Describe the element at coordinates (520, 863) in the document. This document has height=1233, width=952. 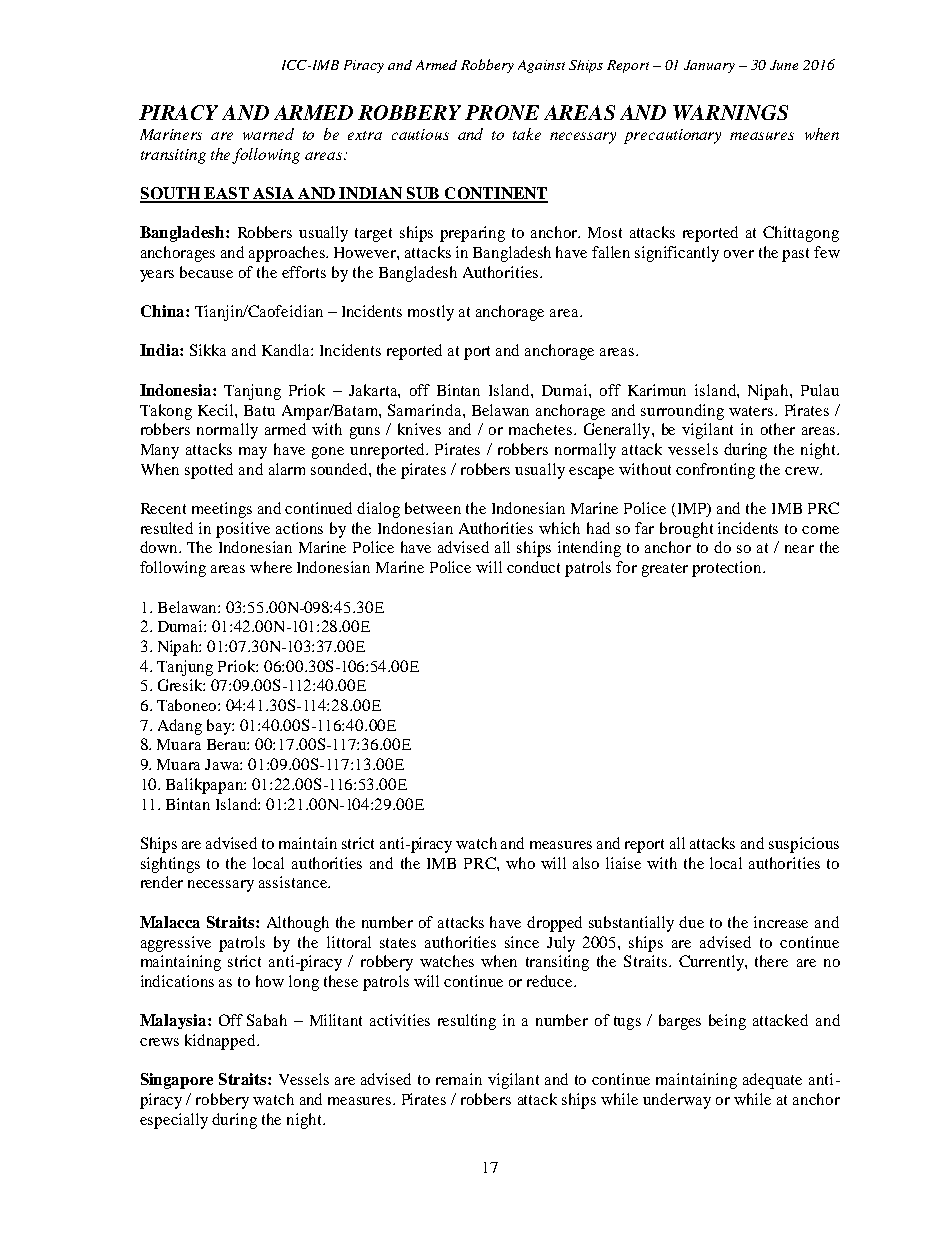
I see `who` at that location.
